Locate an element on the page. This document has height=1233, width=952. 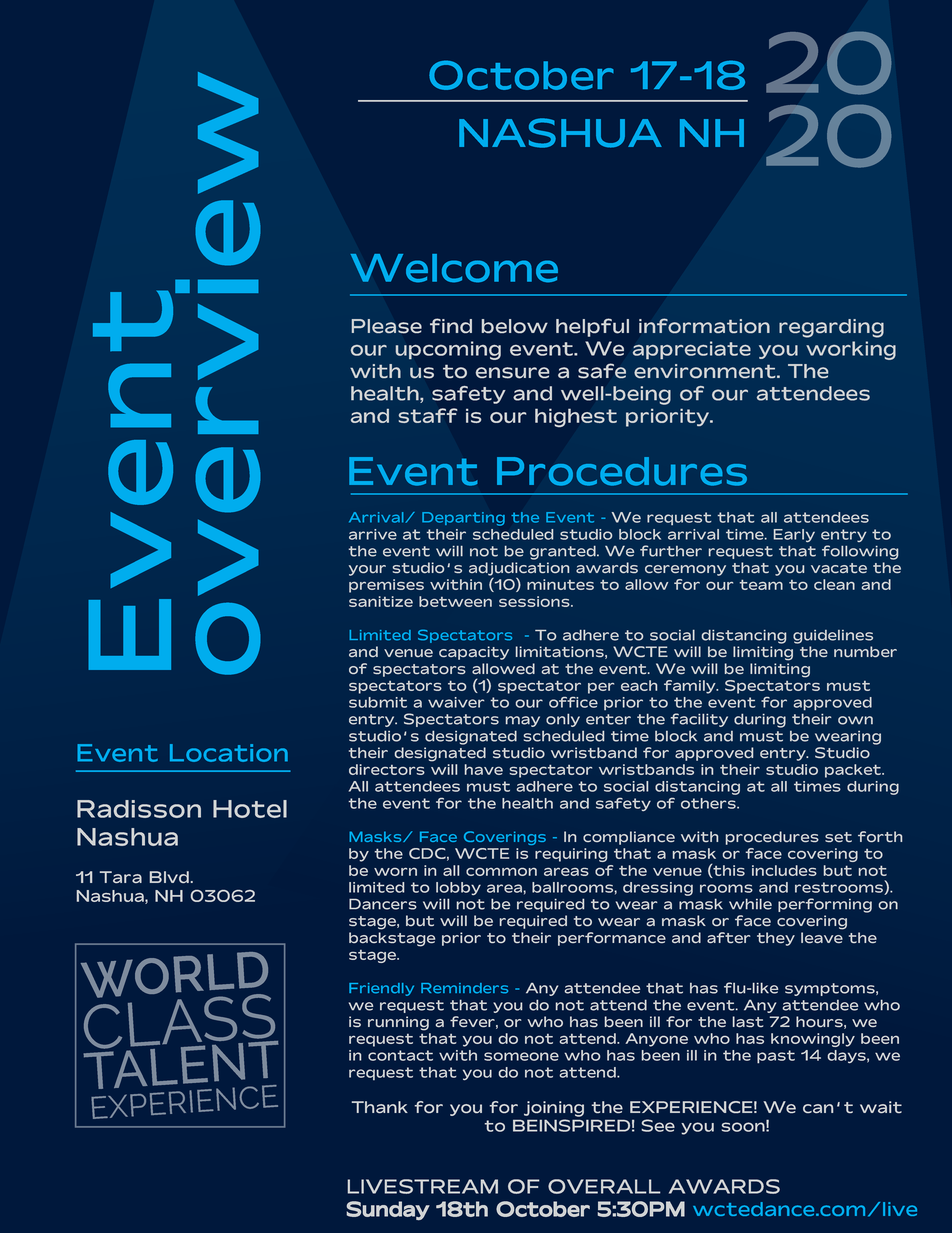
regarding is located at coordinates (831, 328).
